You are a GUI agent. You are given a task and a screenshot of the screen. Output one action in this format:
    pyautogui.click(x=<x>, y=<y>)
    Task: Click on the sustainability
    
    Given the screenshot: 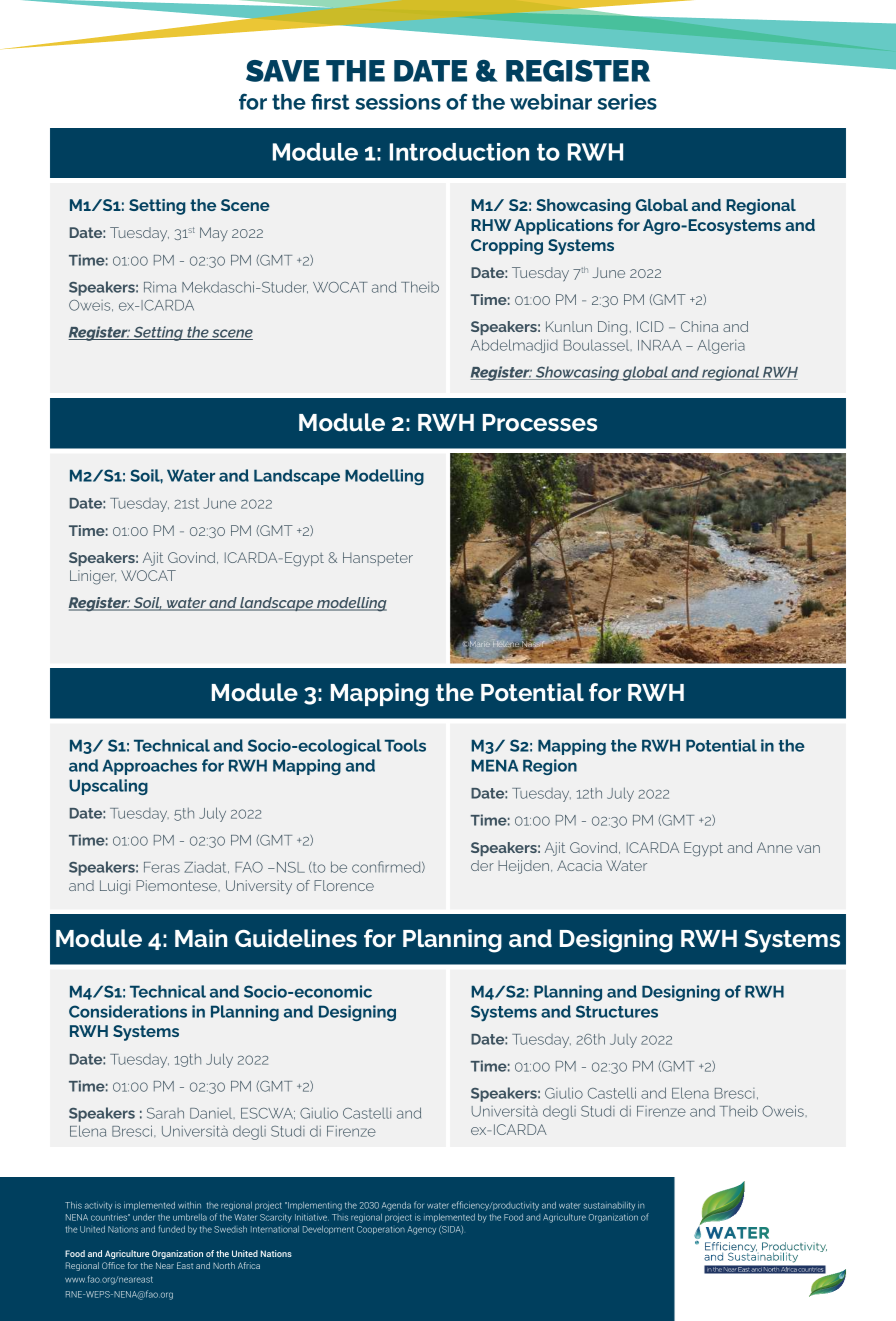 What is the action you would take?
    pyautogui.click(x=609, y=1206)
